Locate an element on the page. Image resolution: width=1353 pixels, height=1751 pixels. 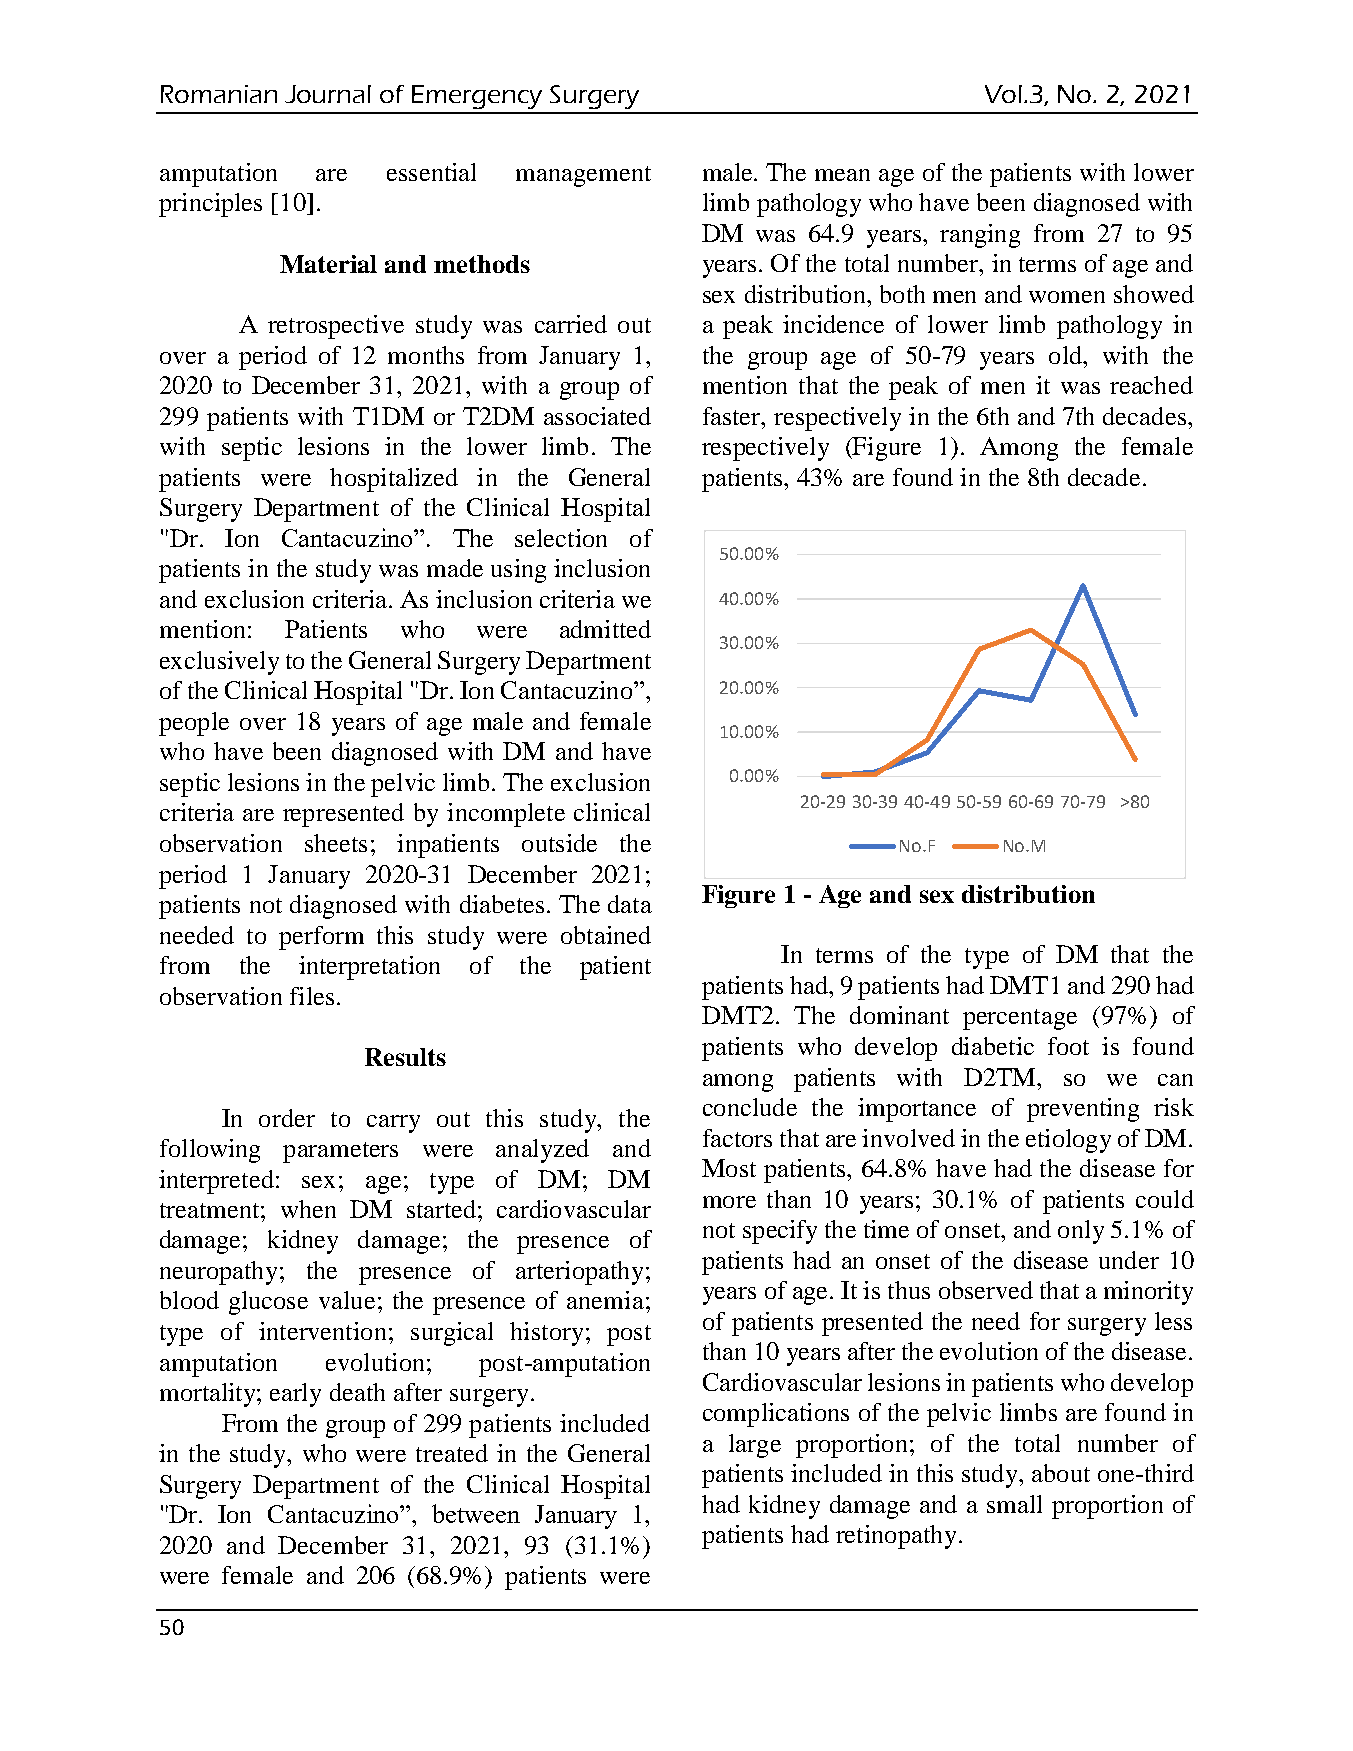
about is located at coordinates (1061, 1473).
